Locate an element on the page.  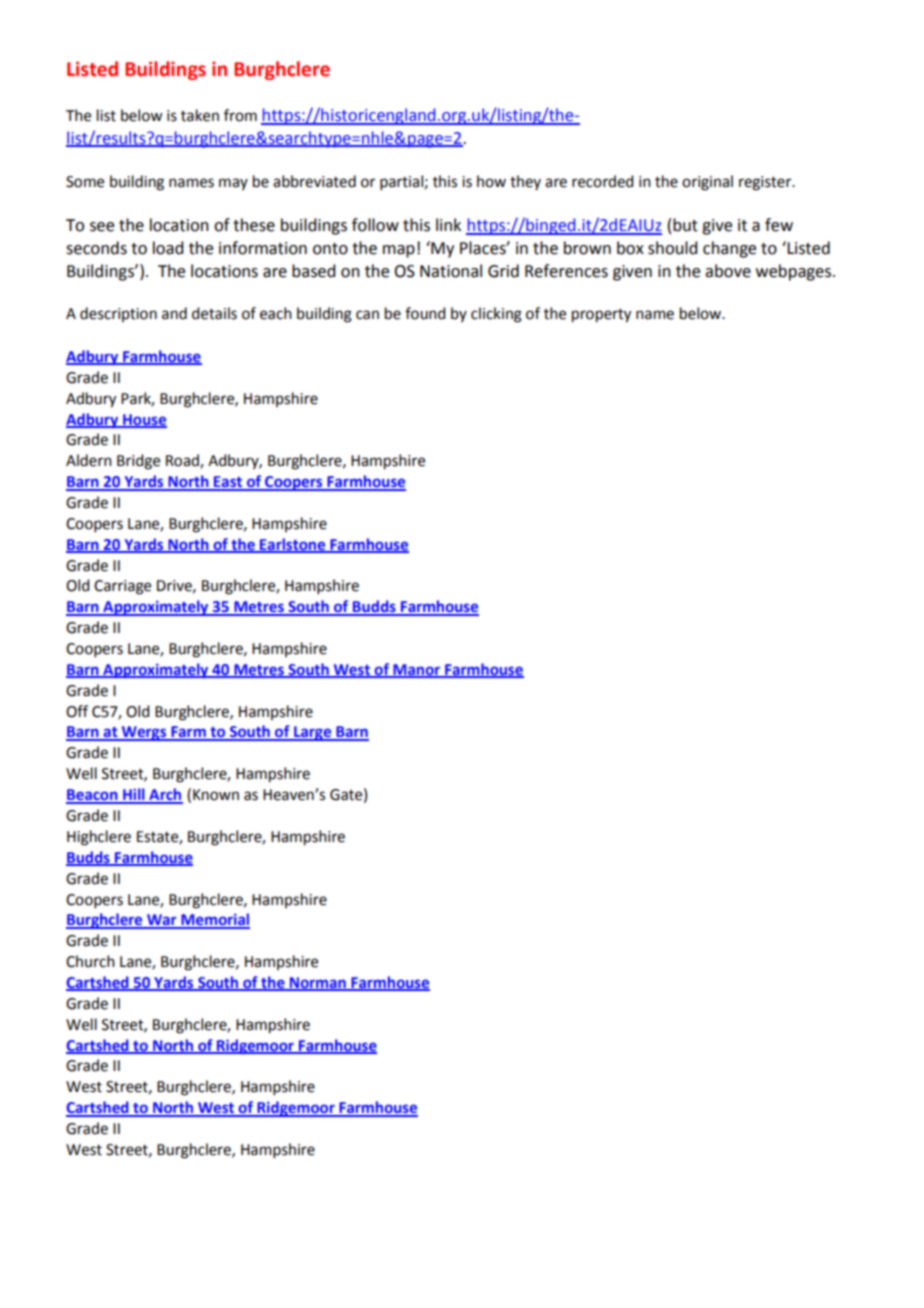
War is located at coordinates (162, 921).
